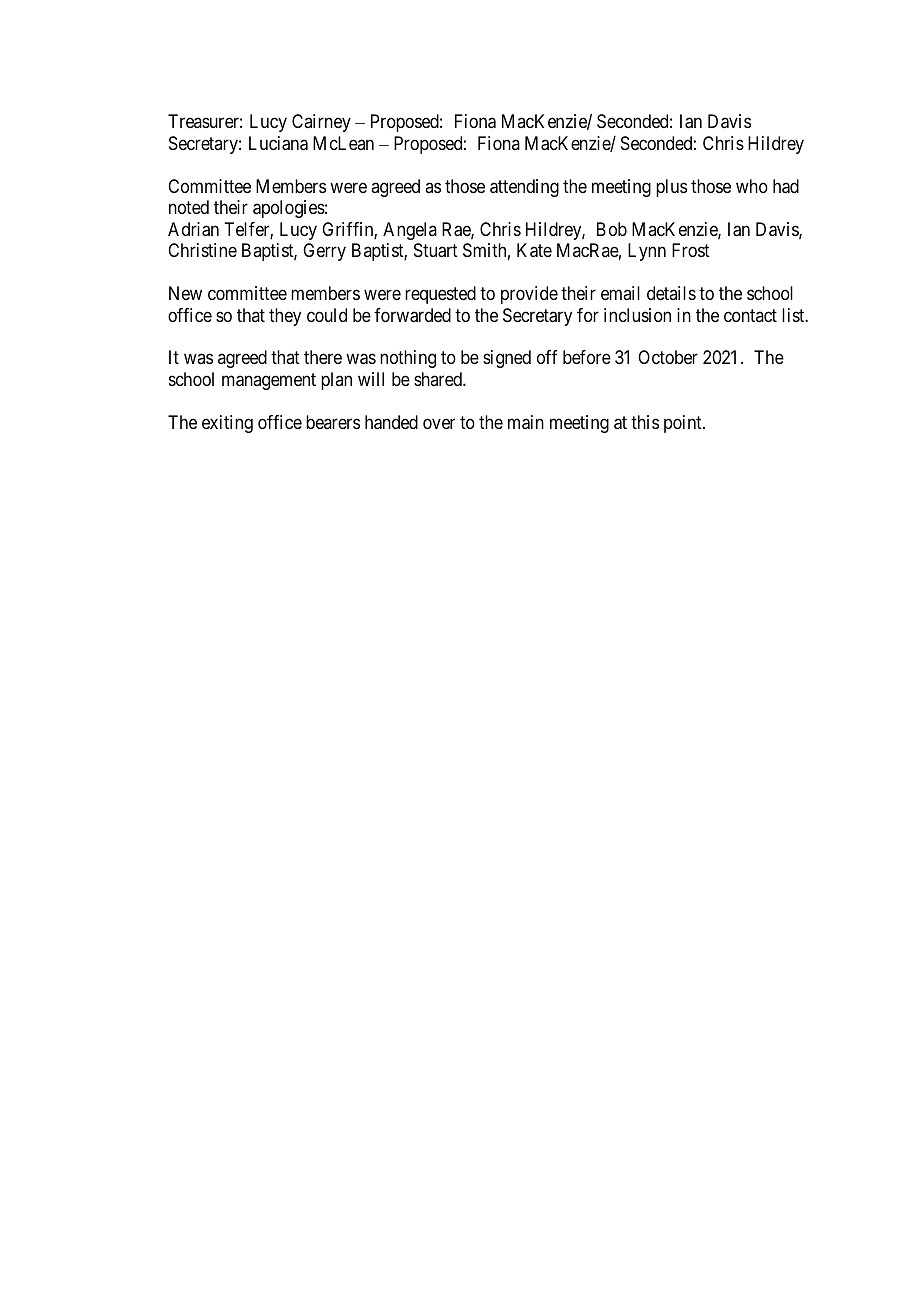 Image resolution: width=924 pixels, height=1309 pixels. Describe the element at coordinates (278, 143) in the screenshot. I see `Luciana` at that location.
